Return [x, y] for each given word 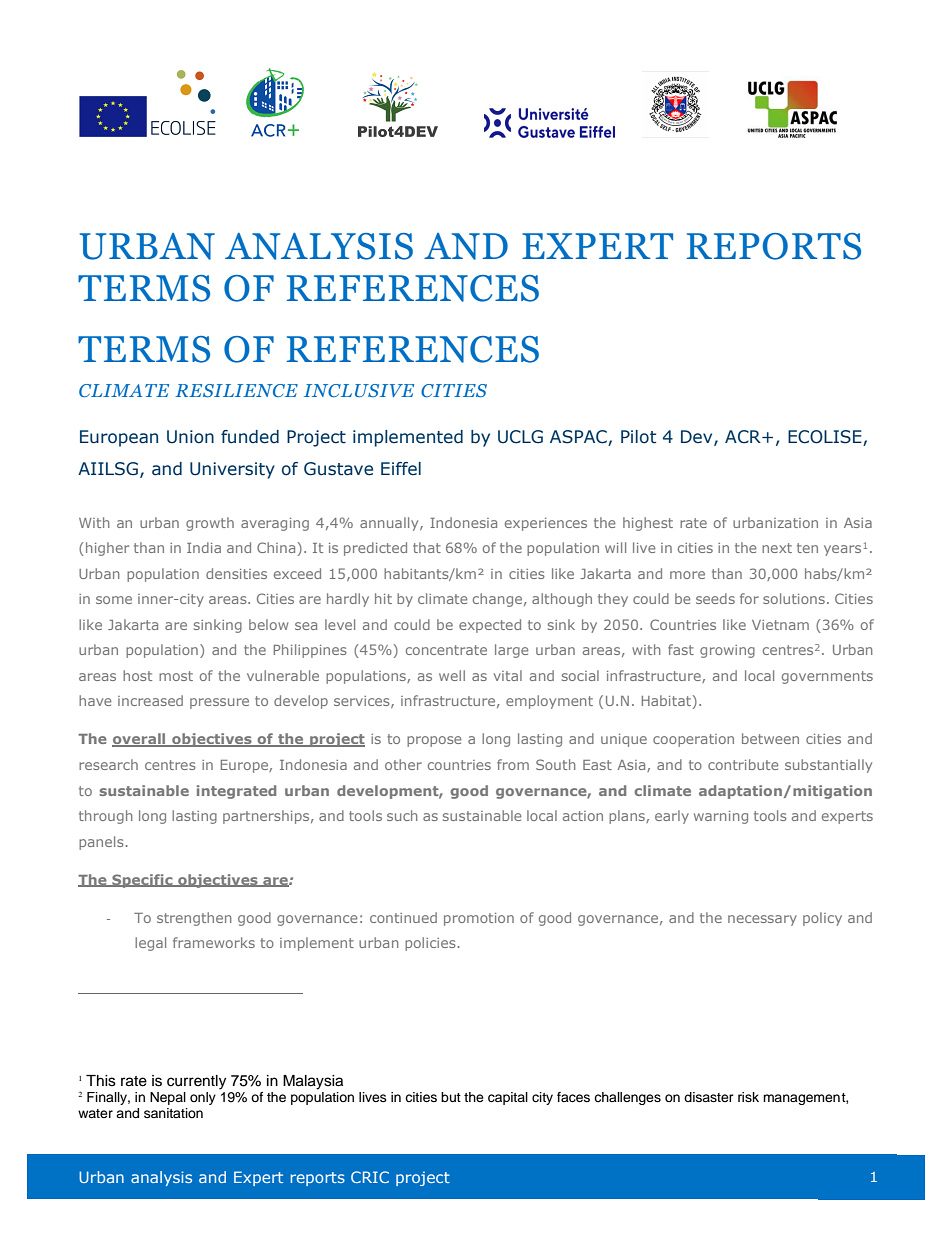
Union [190, 437]
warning [721, 817]
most [176, 676]
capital [508, 1098]
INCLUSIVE [359, 390]
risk [748, 1097]
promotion [479, 919]
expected [490, 626]
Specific [142, 881]
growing [727, 651]
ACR [744, 437]
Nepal [168, 1098]
